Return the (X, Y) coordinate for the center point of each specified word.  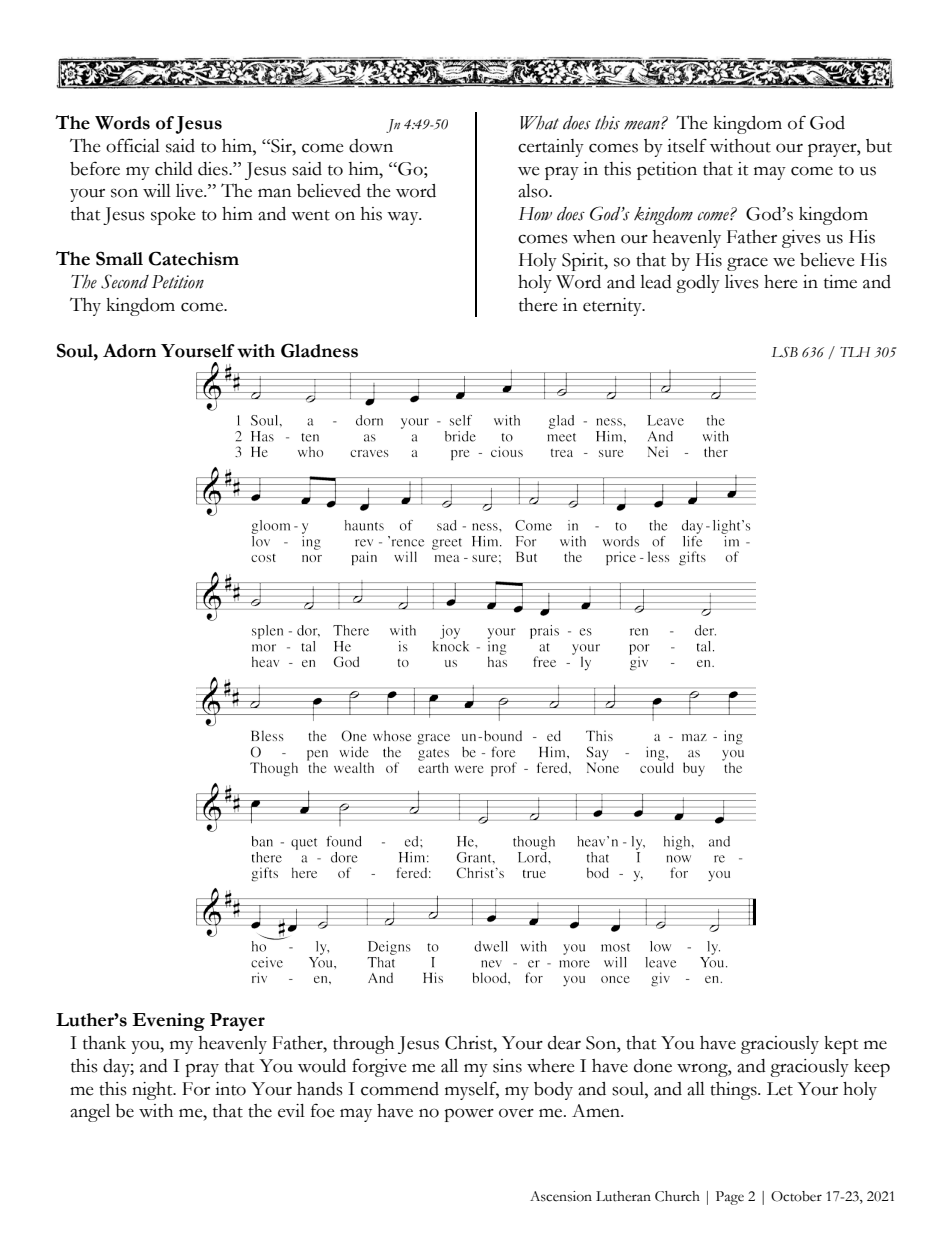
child (174, 169)
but (879, 146)
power (469, 1115)
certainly (551, 148)
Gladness (319, 350)
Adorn (129, 351)
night (153, 1091)
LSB (784, 352)
